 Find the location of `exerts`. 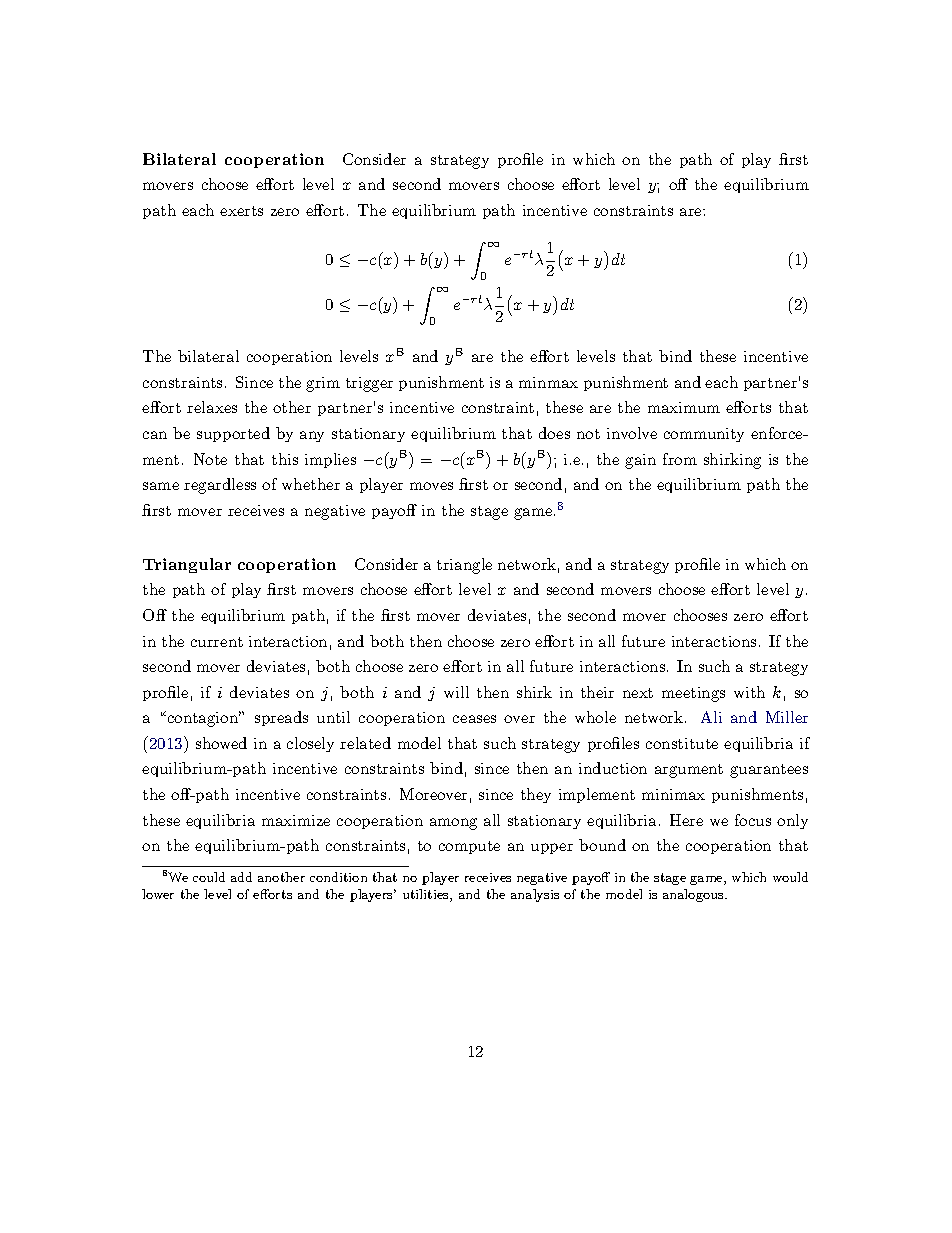

exerts is located at coordinates (241, 211).
